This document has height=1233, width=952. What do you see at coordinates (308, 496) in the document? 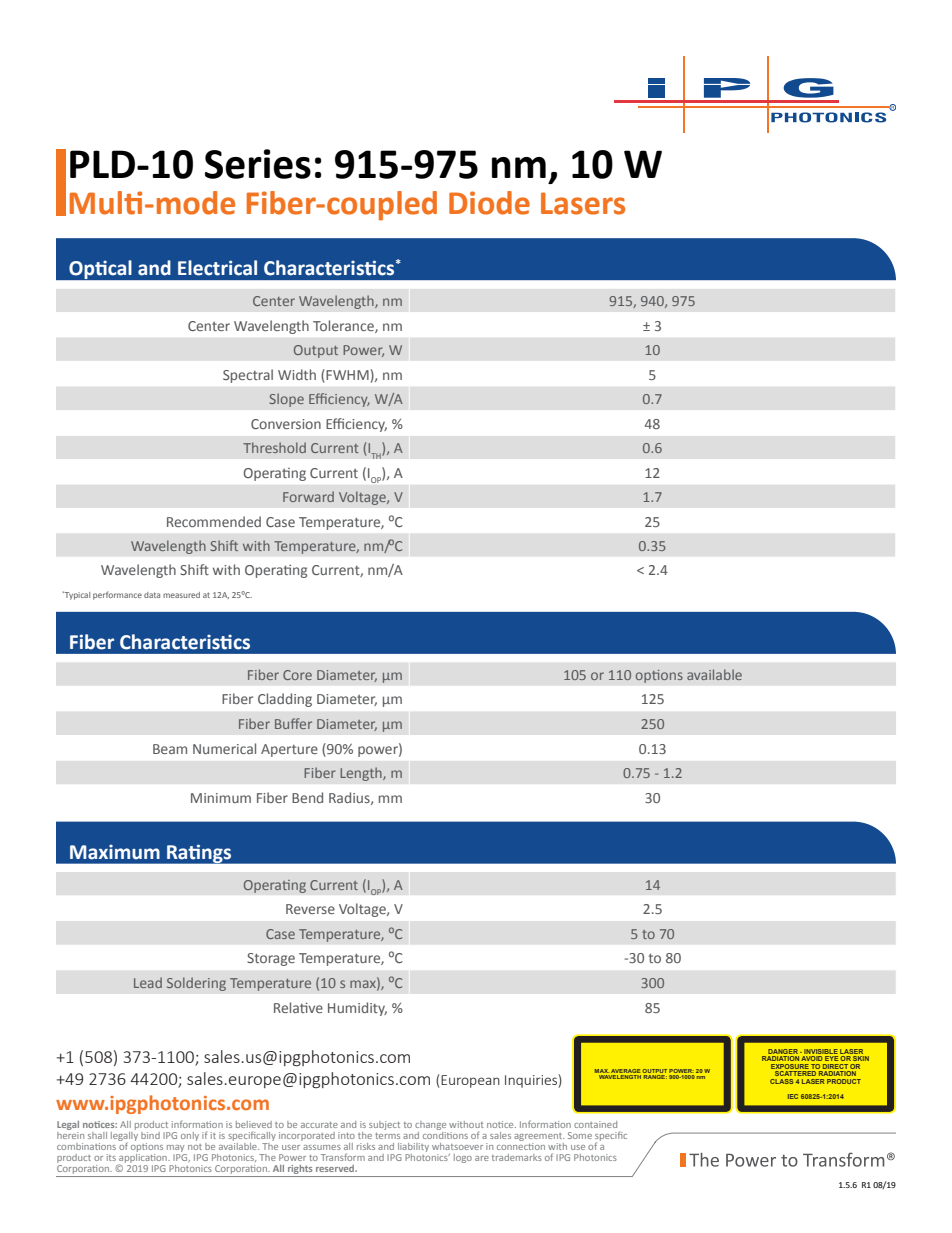
I see `Forward` at bounding box center [308, 496].
